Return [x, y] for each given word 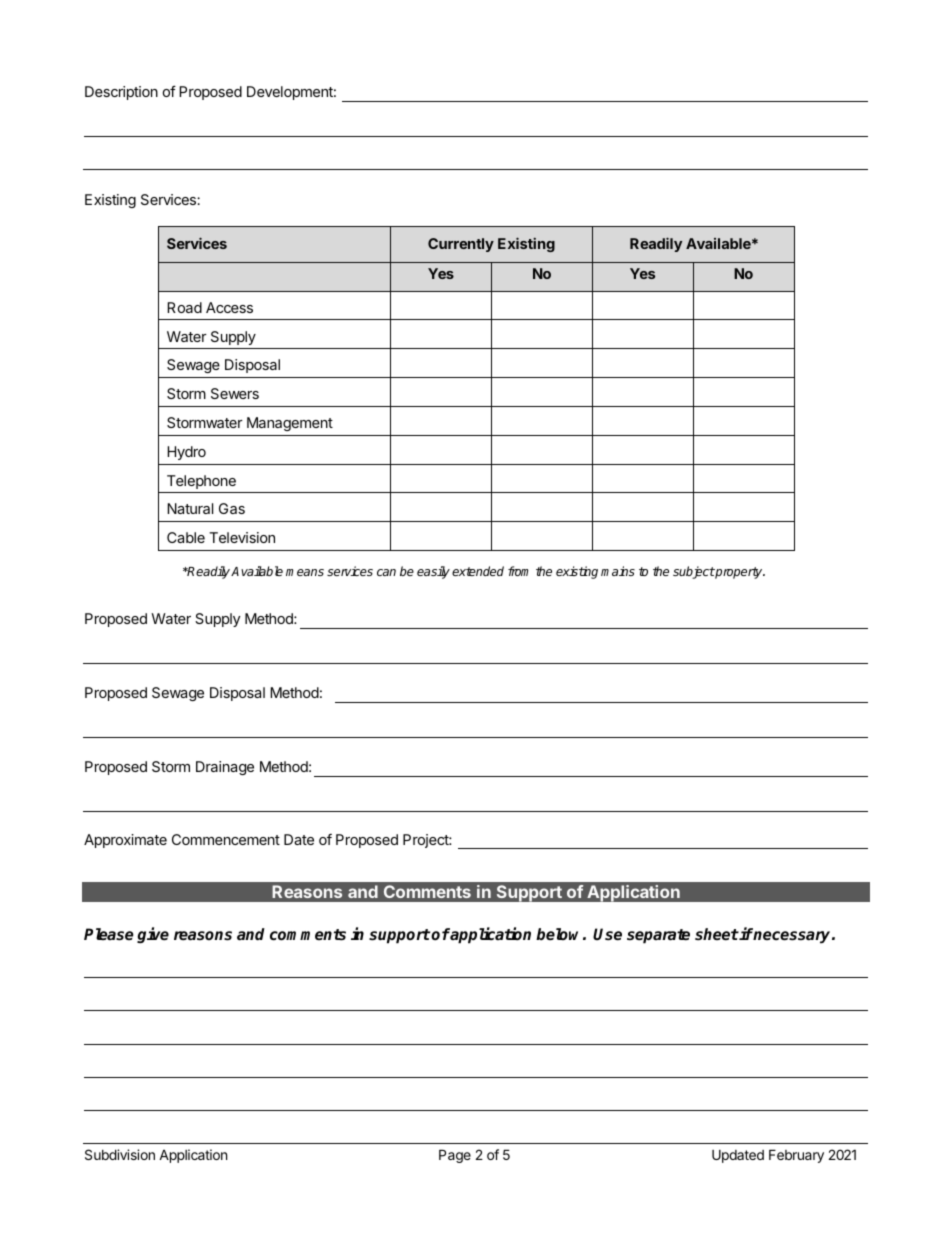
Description [121, 93]
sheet [717, 934]
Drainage [225, 768]
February [796, 1156]
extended [478, 571]
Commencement [226, 839]
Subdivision [120, 1154]
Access [229, 307]
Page [455, 1156]
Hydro [186, 453]
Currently [461, 245]
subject [694, 572]
